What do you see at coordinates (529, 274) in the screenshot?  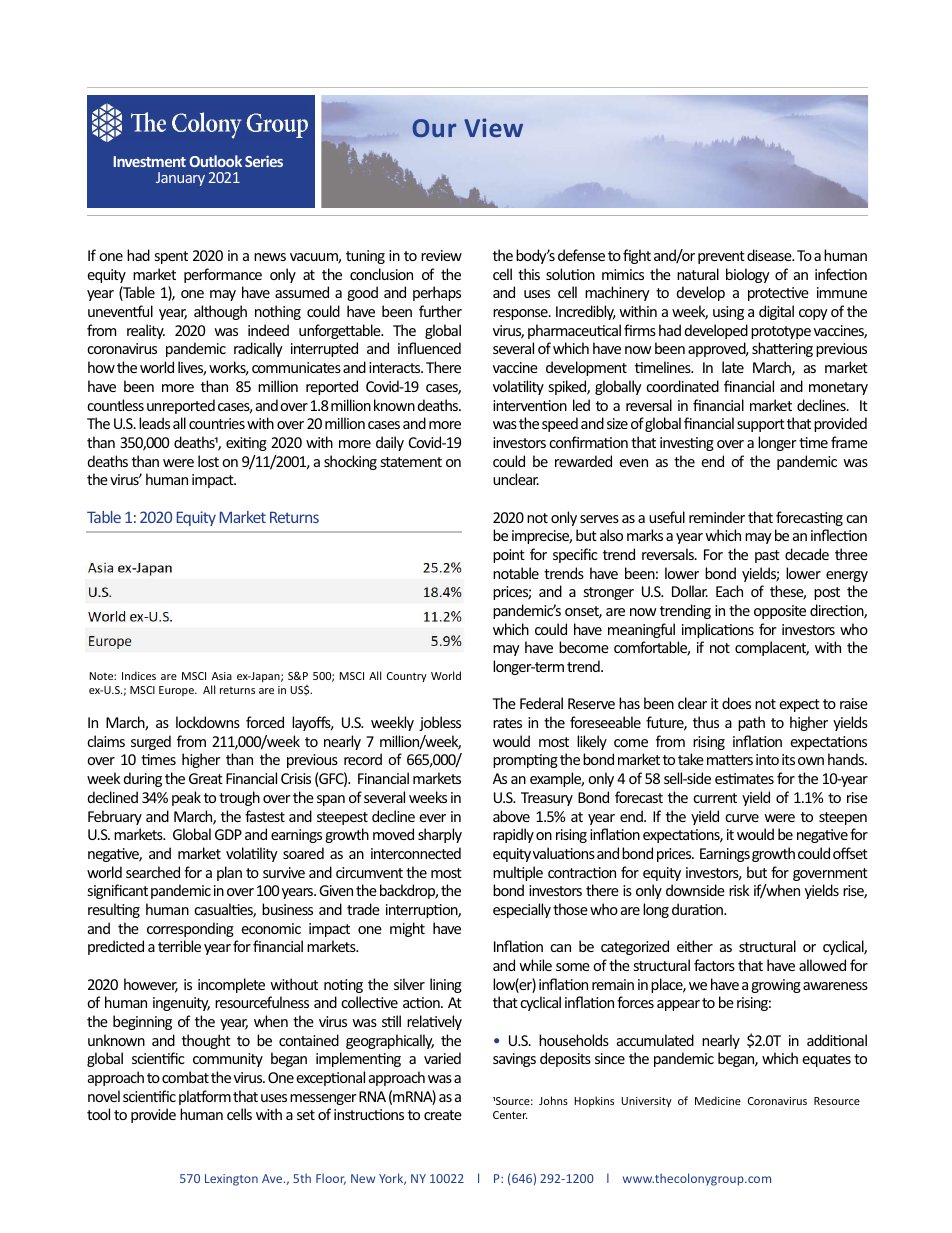 I see `this` at bounding box center [529, 274].
